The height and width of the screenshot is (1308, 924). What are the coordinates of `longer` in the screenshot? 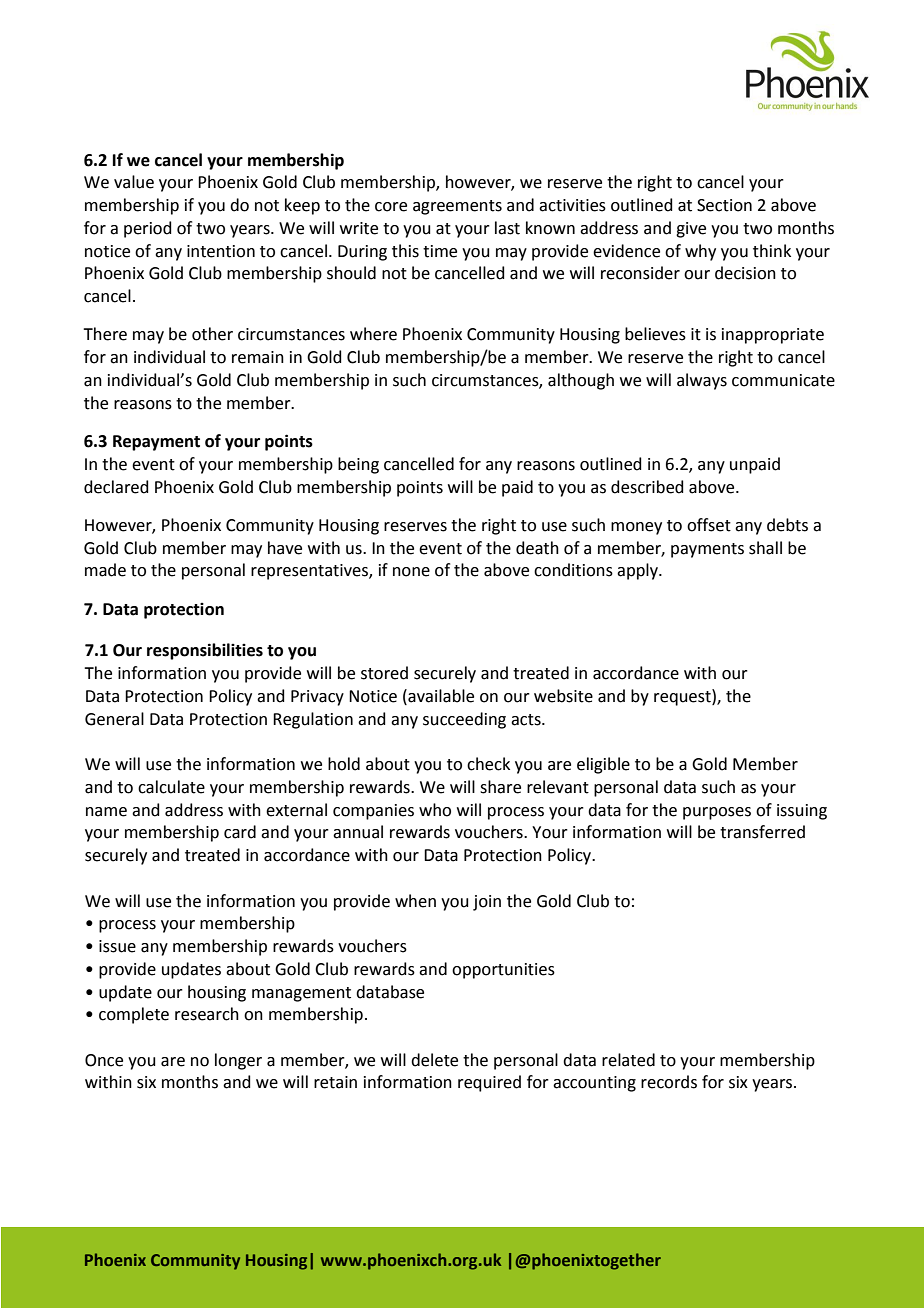 It's located at (238, 1061).
